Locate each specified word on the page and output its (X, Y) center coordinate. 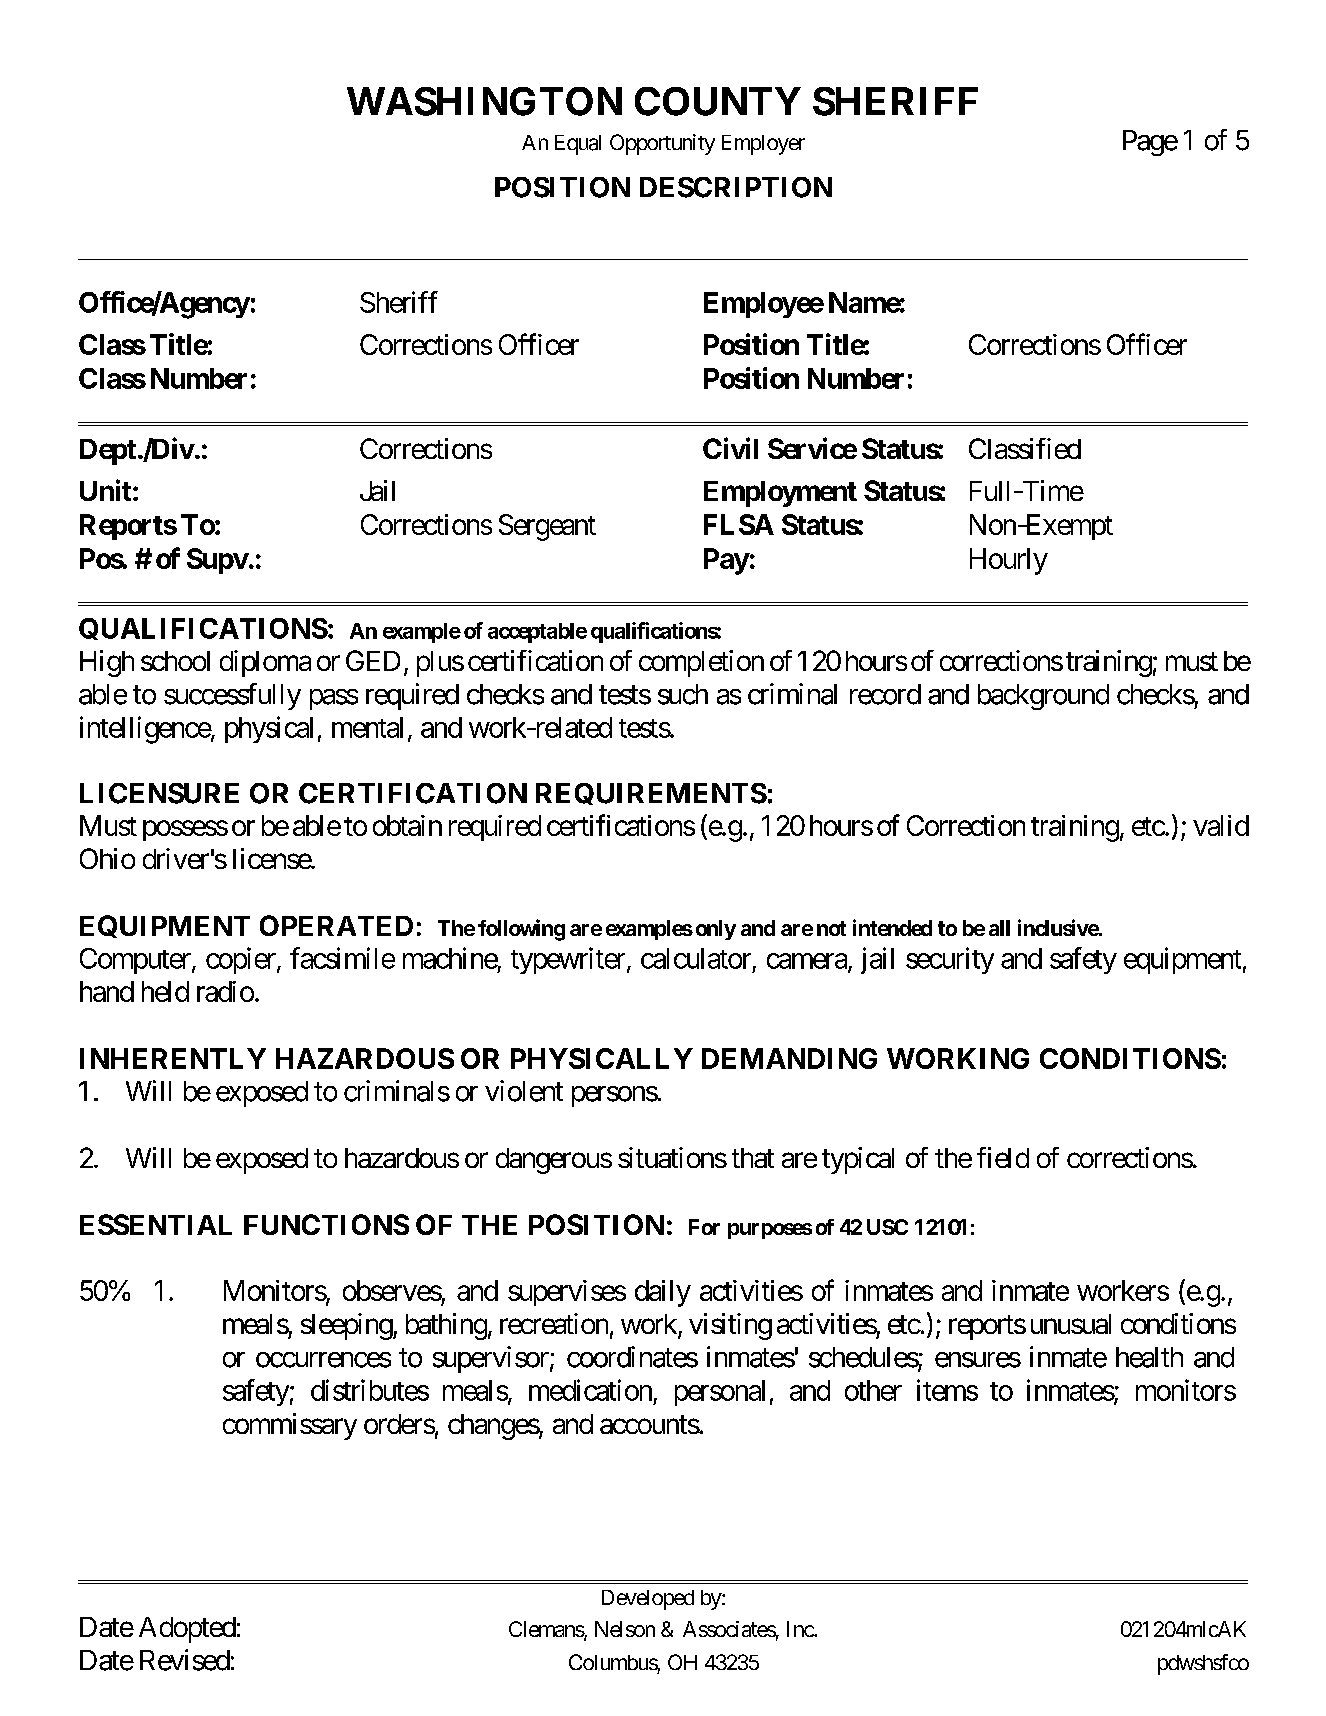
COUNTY (718, 101)
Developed (648, 1600)
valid (1221, 825)
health (1149, 1357)
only (716, 930)
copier (242, 960)
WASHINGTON (484, 101)
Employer (763, 145)
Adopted (187, 1630)
